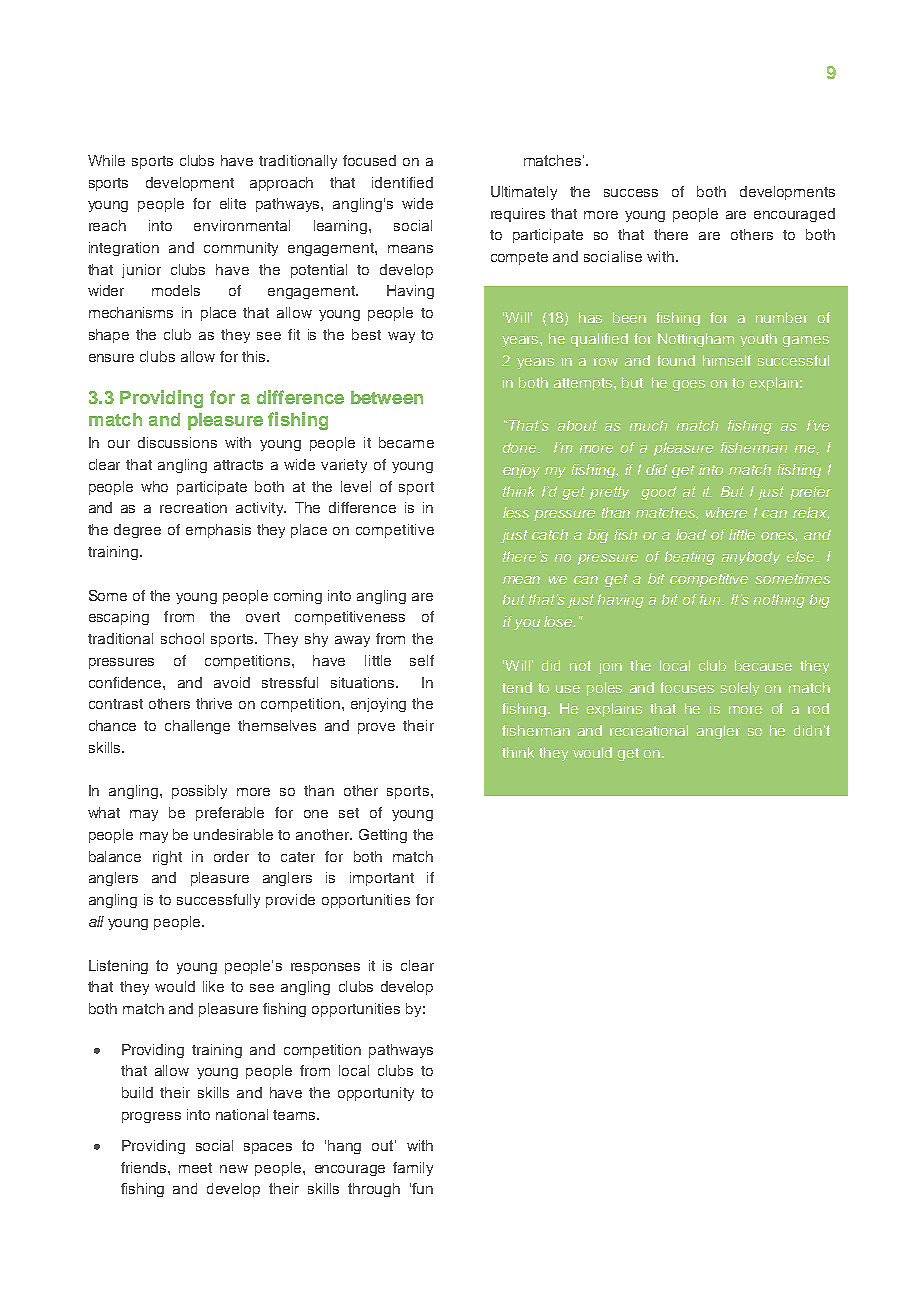  Describe the element at coordinates (177, 442) in the screenshot. I see `discussions` at that location.
